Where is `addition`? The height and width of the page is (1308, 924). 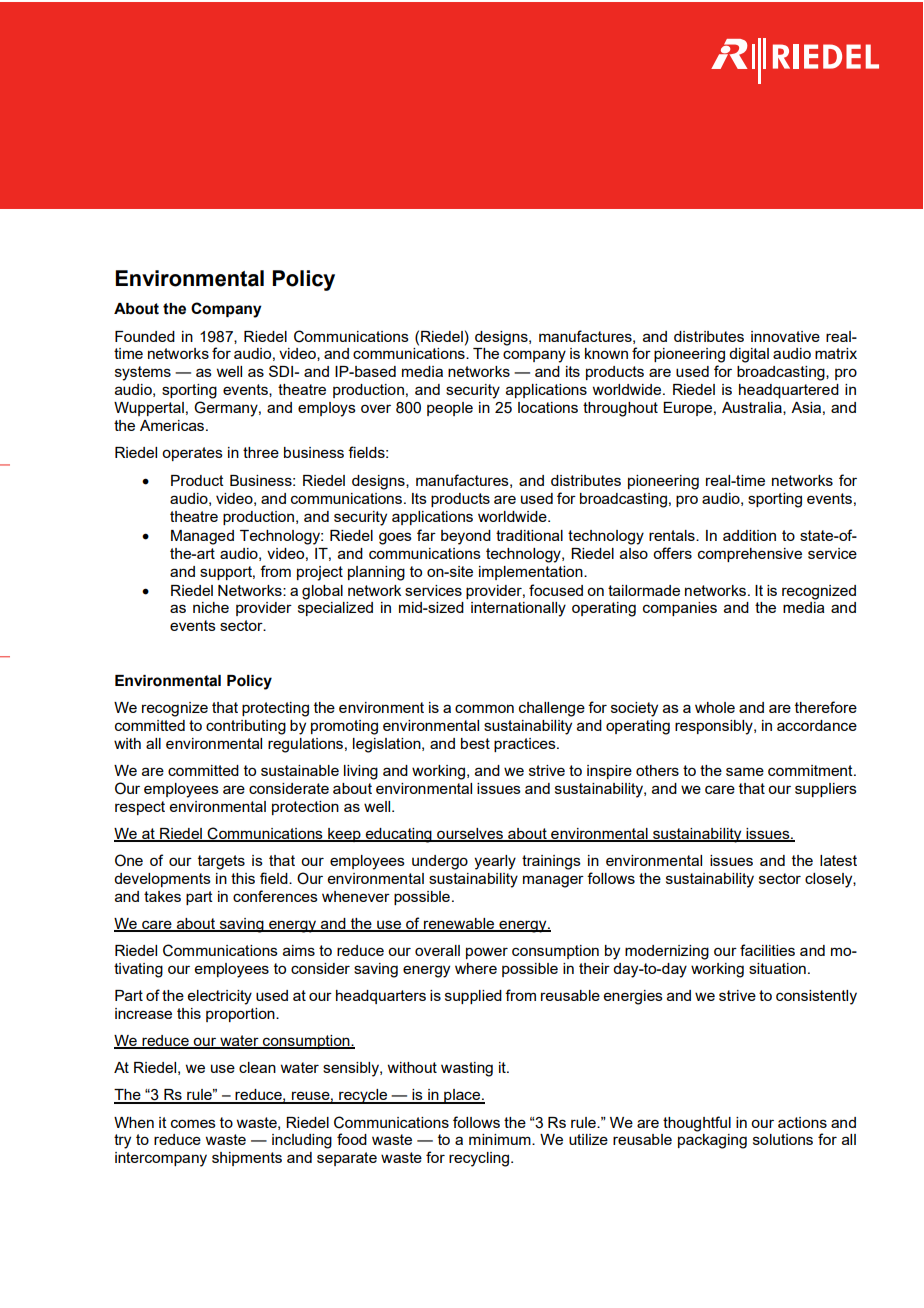
addition is located at coordinates (749, 535).
